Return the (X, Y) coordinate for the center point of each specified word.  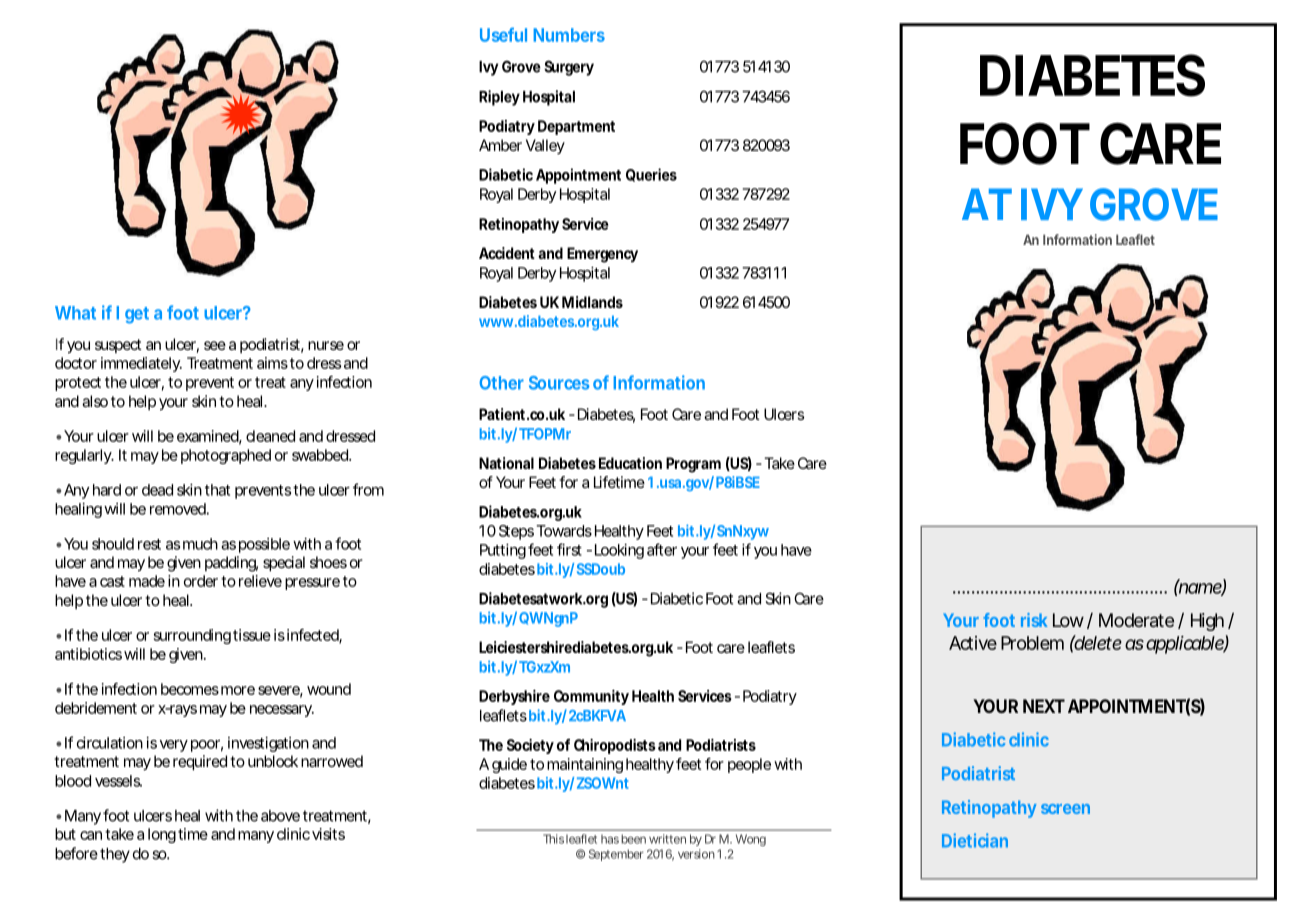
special (284, 564)
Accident (507, 253)
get (137, 315)
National (506, 463)
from (367, 489)
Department (576, 127)
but (65, 834)
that (217, 490)
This (553, 839)
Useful (503, 34)
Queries (651, 175)
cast (112, 581)
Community (591, 697)
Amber (500, 145)
